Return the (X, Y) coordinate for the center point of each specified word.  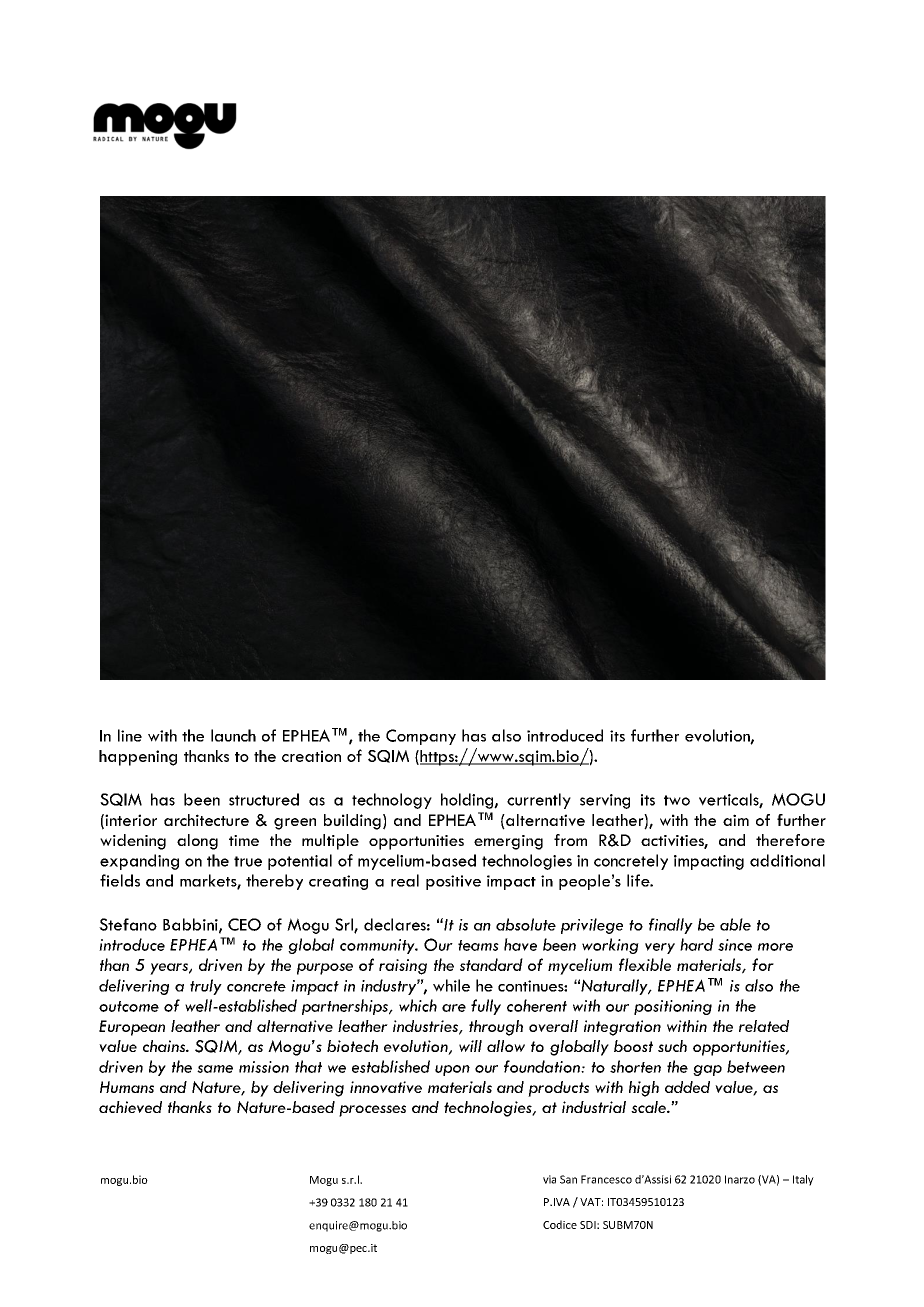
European (132, 1028)
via (549, 1179)
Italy (803, 1180)
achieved (130, 1107)
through (496, 1028)
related (764, 1026)
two (677, 800)
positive (453, 882)
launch (233, 735)
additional (787, 860)
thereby (274, 882)
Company (421, 737)
